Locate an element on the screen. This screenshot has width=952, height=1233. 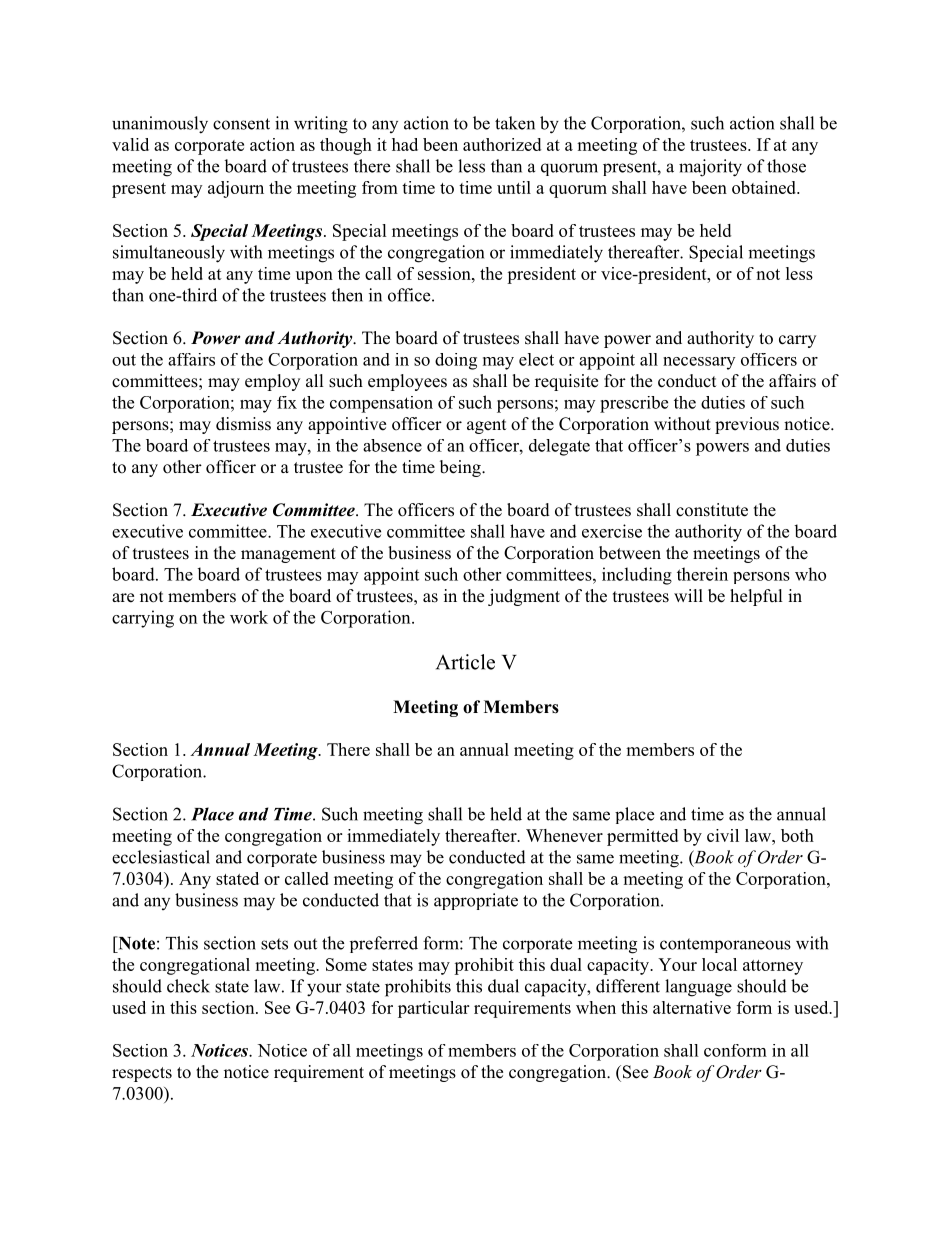
consent is located at coordinates (241, 124).
